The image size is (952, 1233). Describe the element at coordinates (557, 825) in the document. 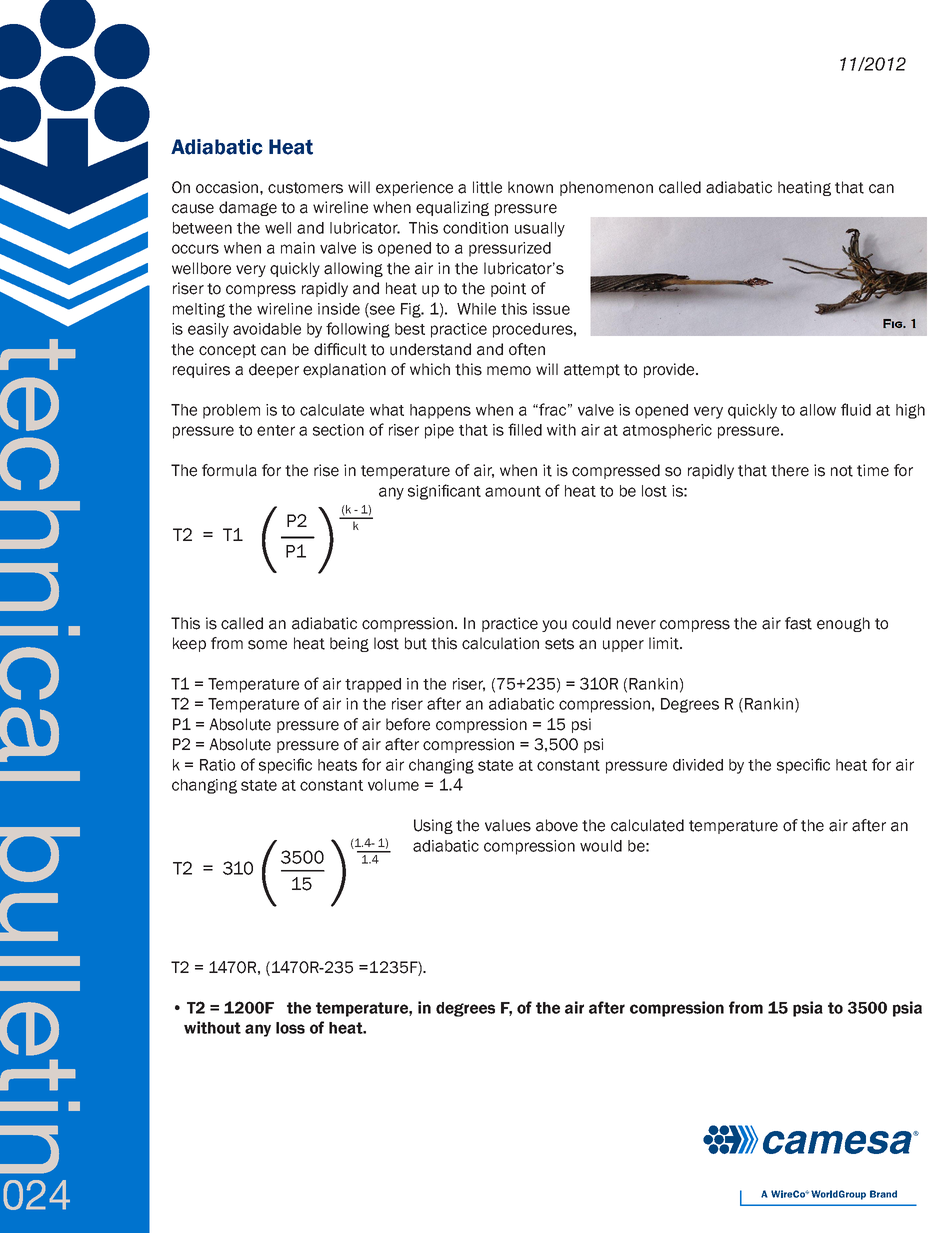

I see `above` at that location.
